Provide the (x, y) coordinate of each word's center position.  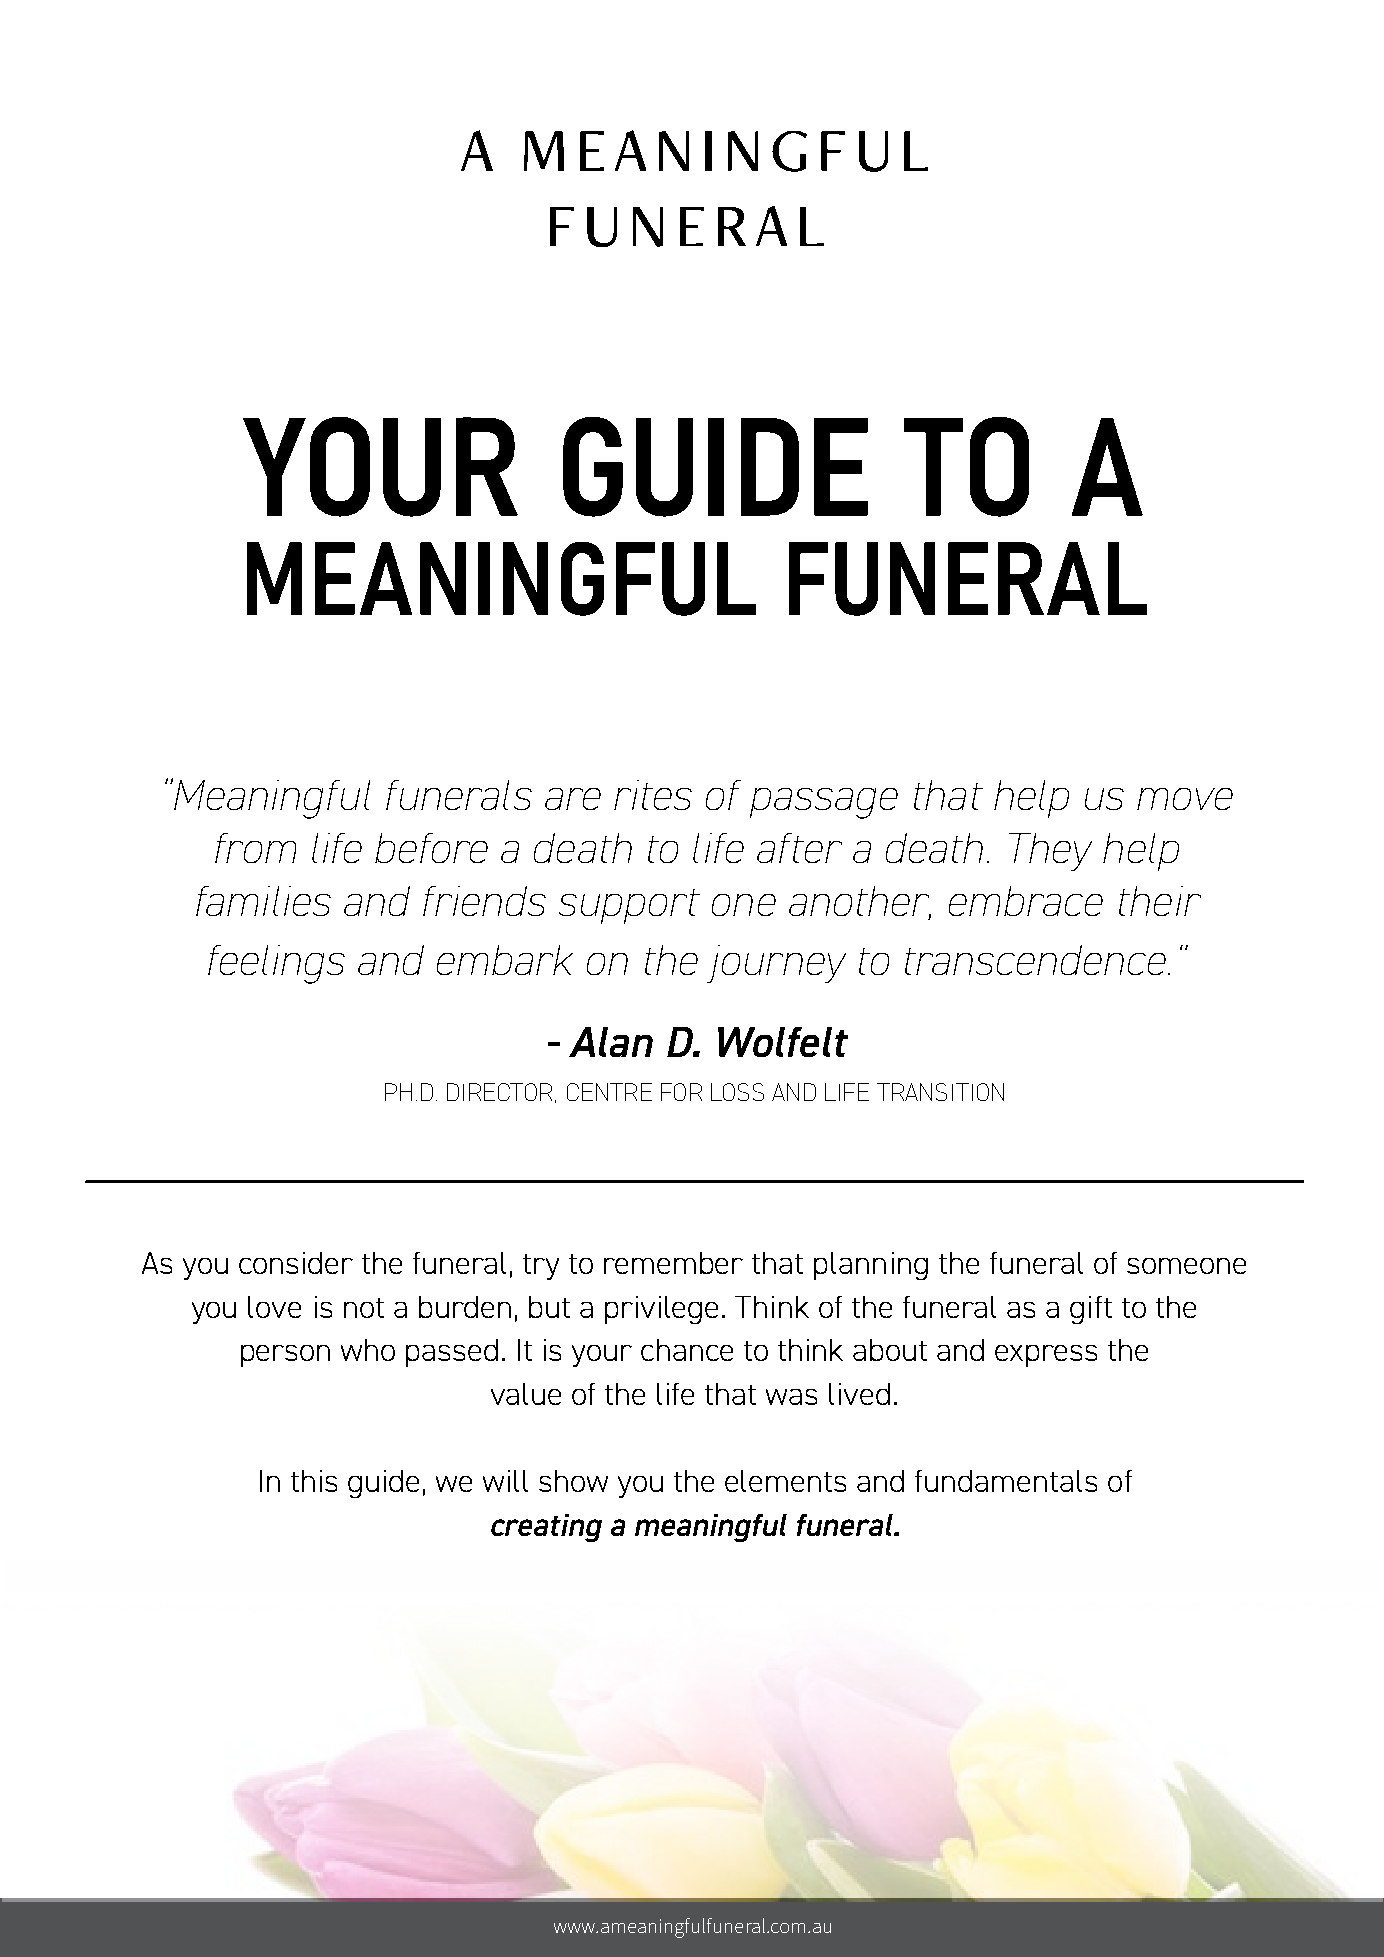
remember (673, 1263)
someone (1186, 1266)
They (1050, 852)
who (368, 1350)
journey (776, 964)
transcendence (1037, 960)
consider (296, 1263)
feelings (276, 964)
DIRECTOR (499, 1092)
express (1046, 1356)
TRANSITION (940, 1092)
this (314, 1481)
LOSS (737, 1092)
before (431, 848)
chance (687, 1350)
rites (653, 795)
